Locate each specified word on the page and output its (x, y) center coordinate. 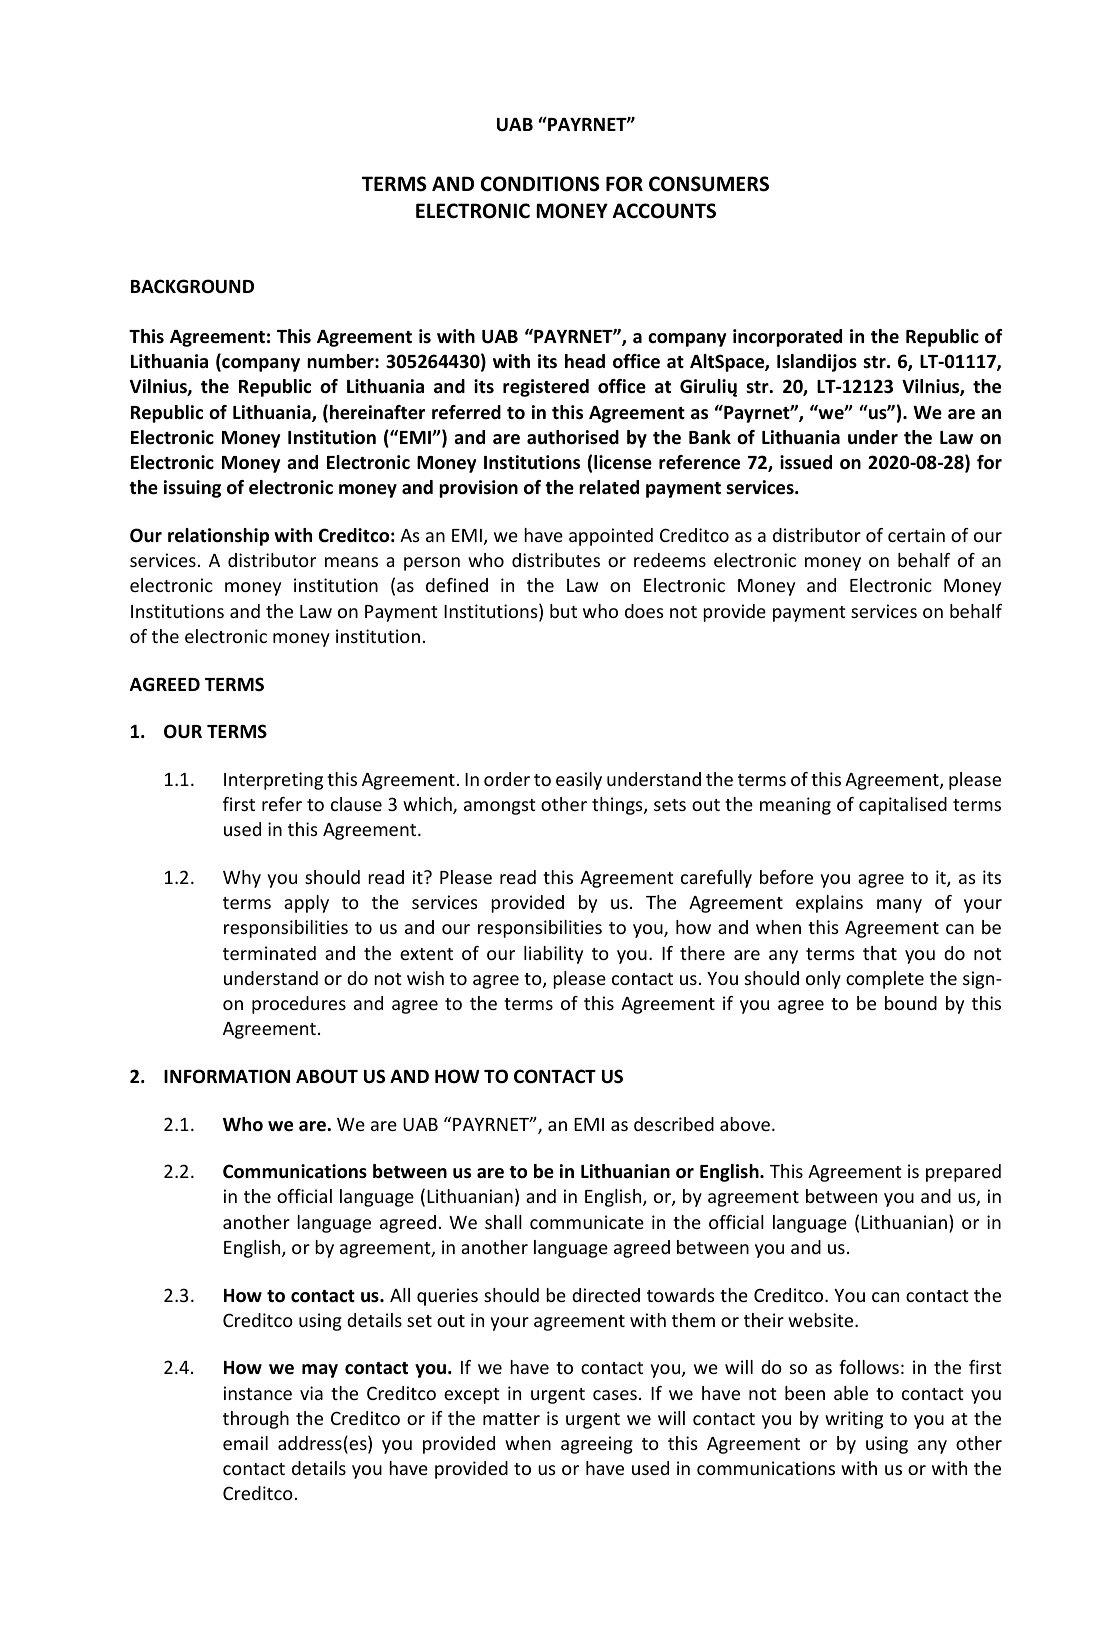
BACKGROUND (192, 286)
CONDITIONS (540, 184)
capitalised (903, 806)
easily (579, 781)
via (311, 1393)
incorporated (787, 338)
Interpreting (273, 781)
